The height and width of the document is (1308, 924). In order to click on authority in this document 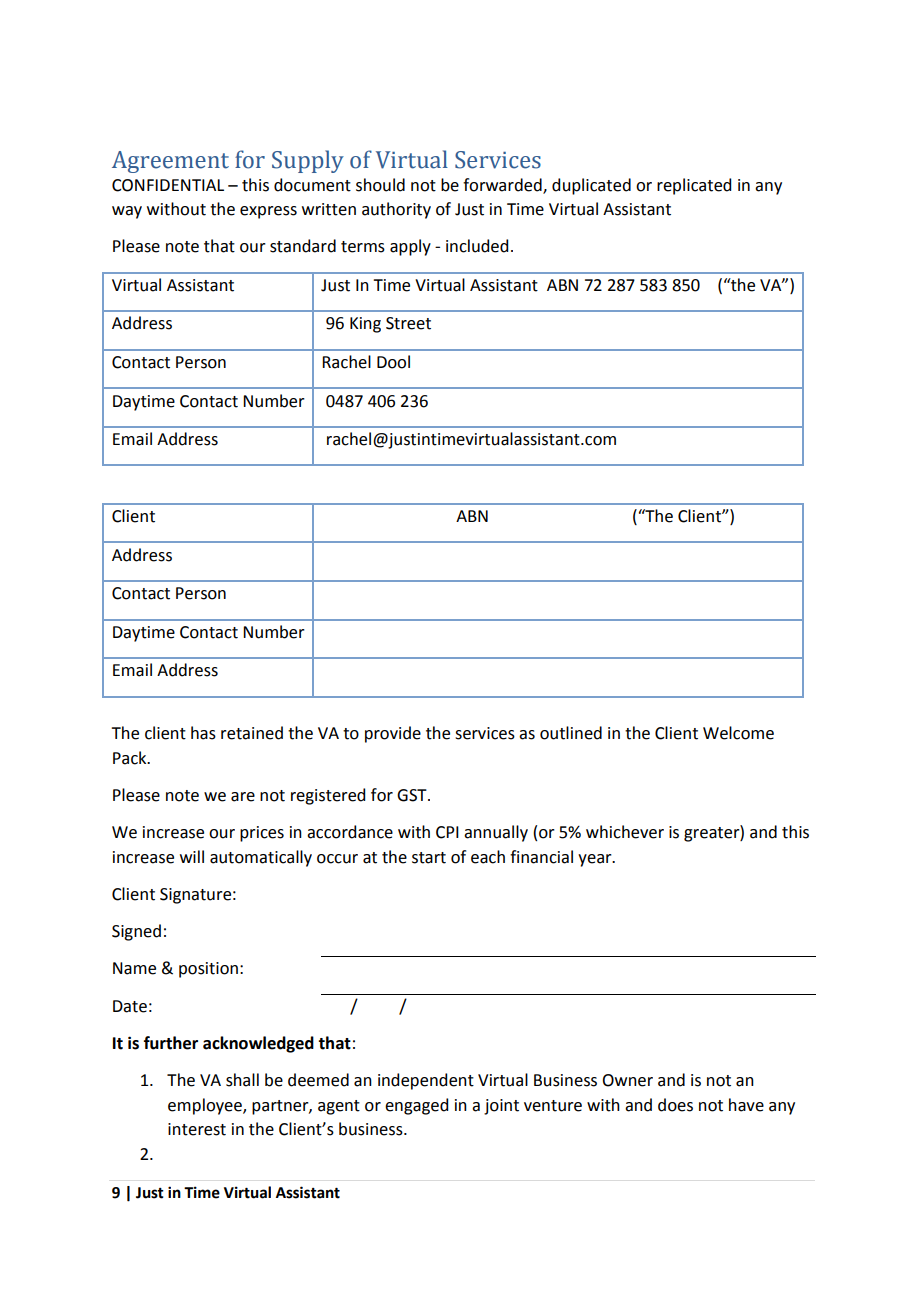, I will do `click(396, 210)`.
